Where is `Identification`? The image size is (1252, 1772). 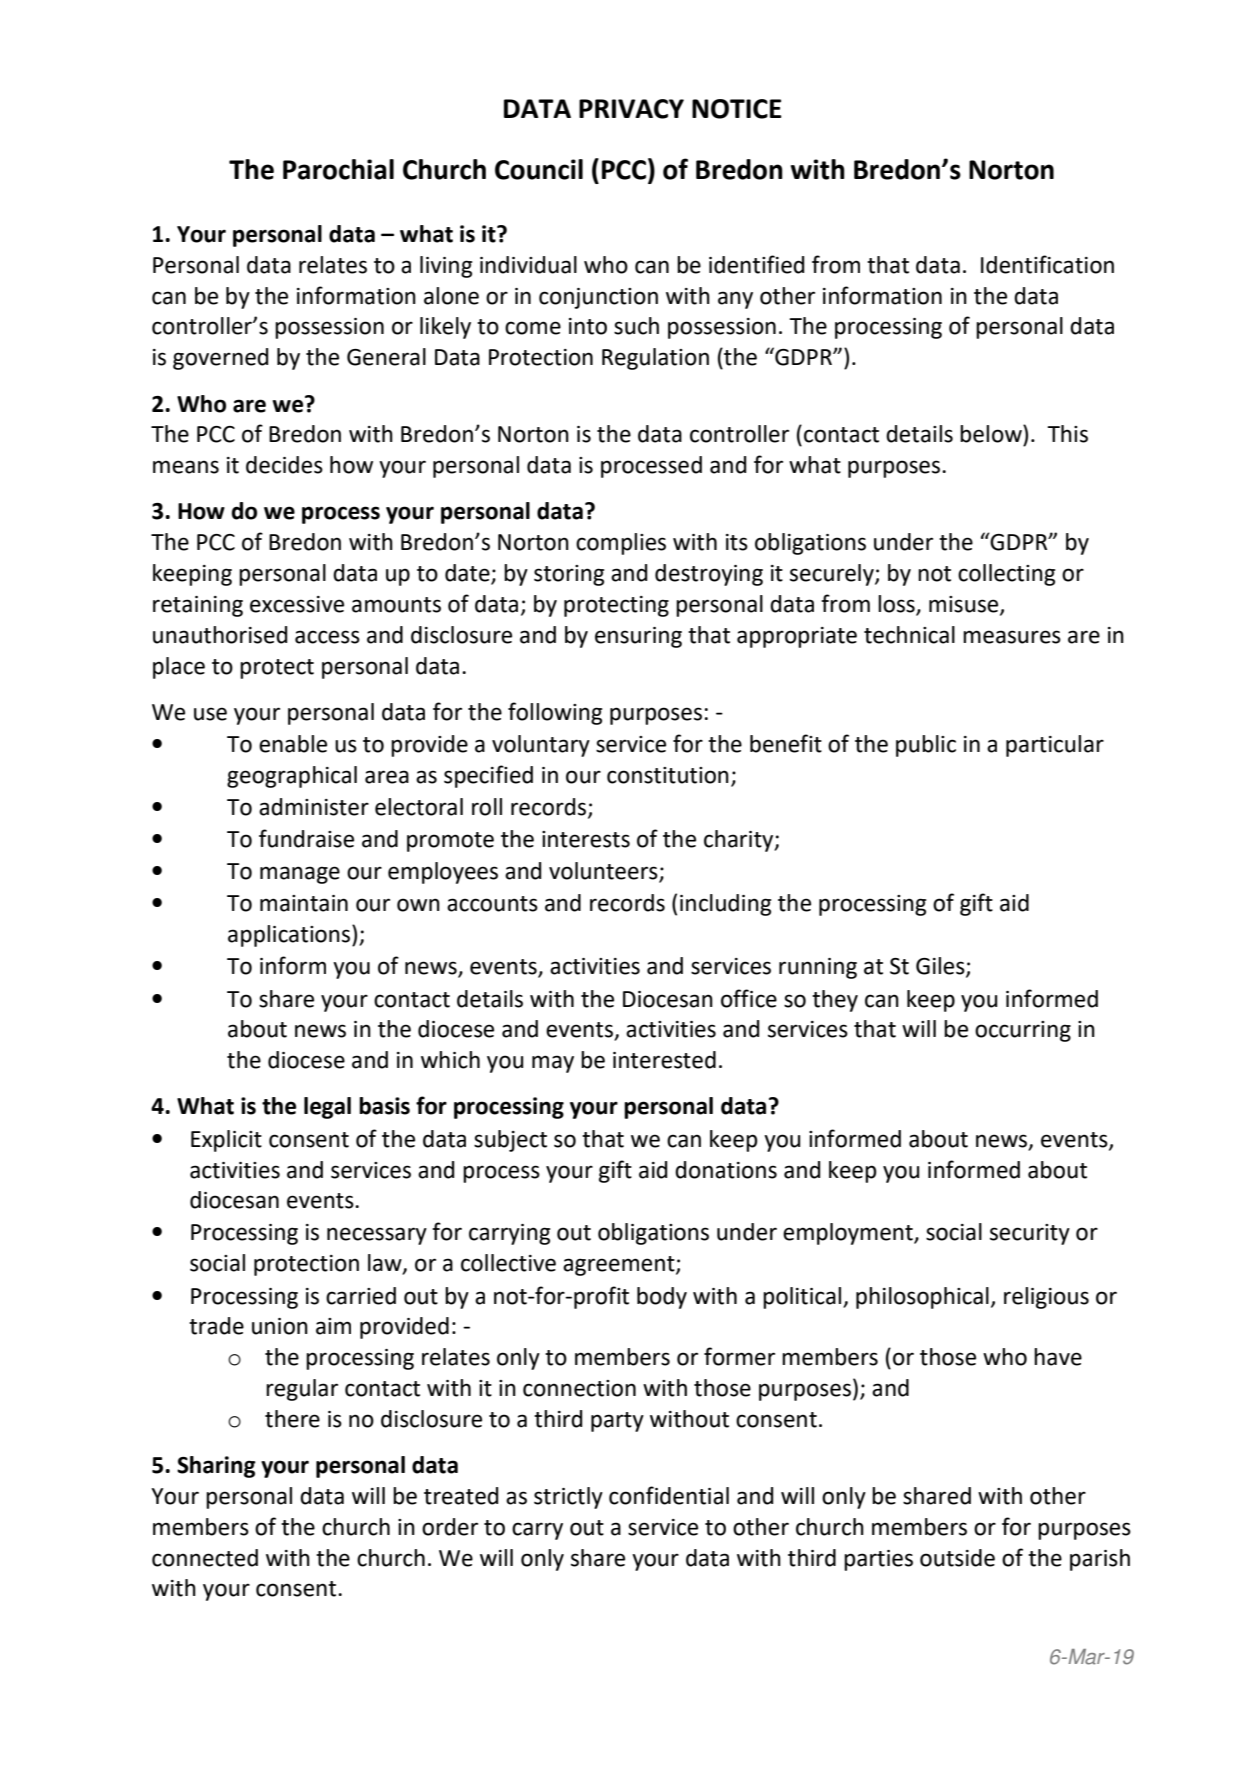
Identification is located at coordinates (1047, 264).
